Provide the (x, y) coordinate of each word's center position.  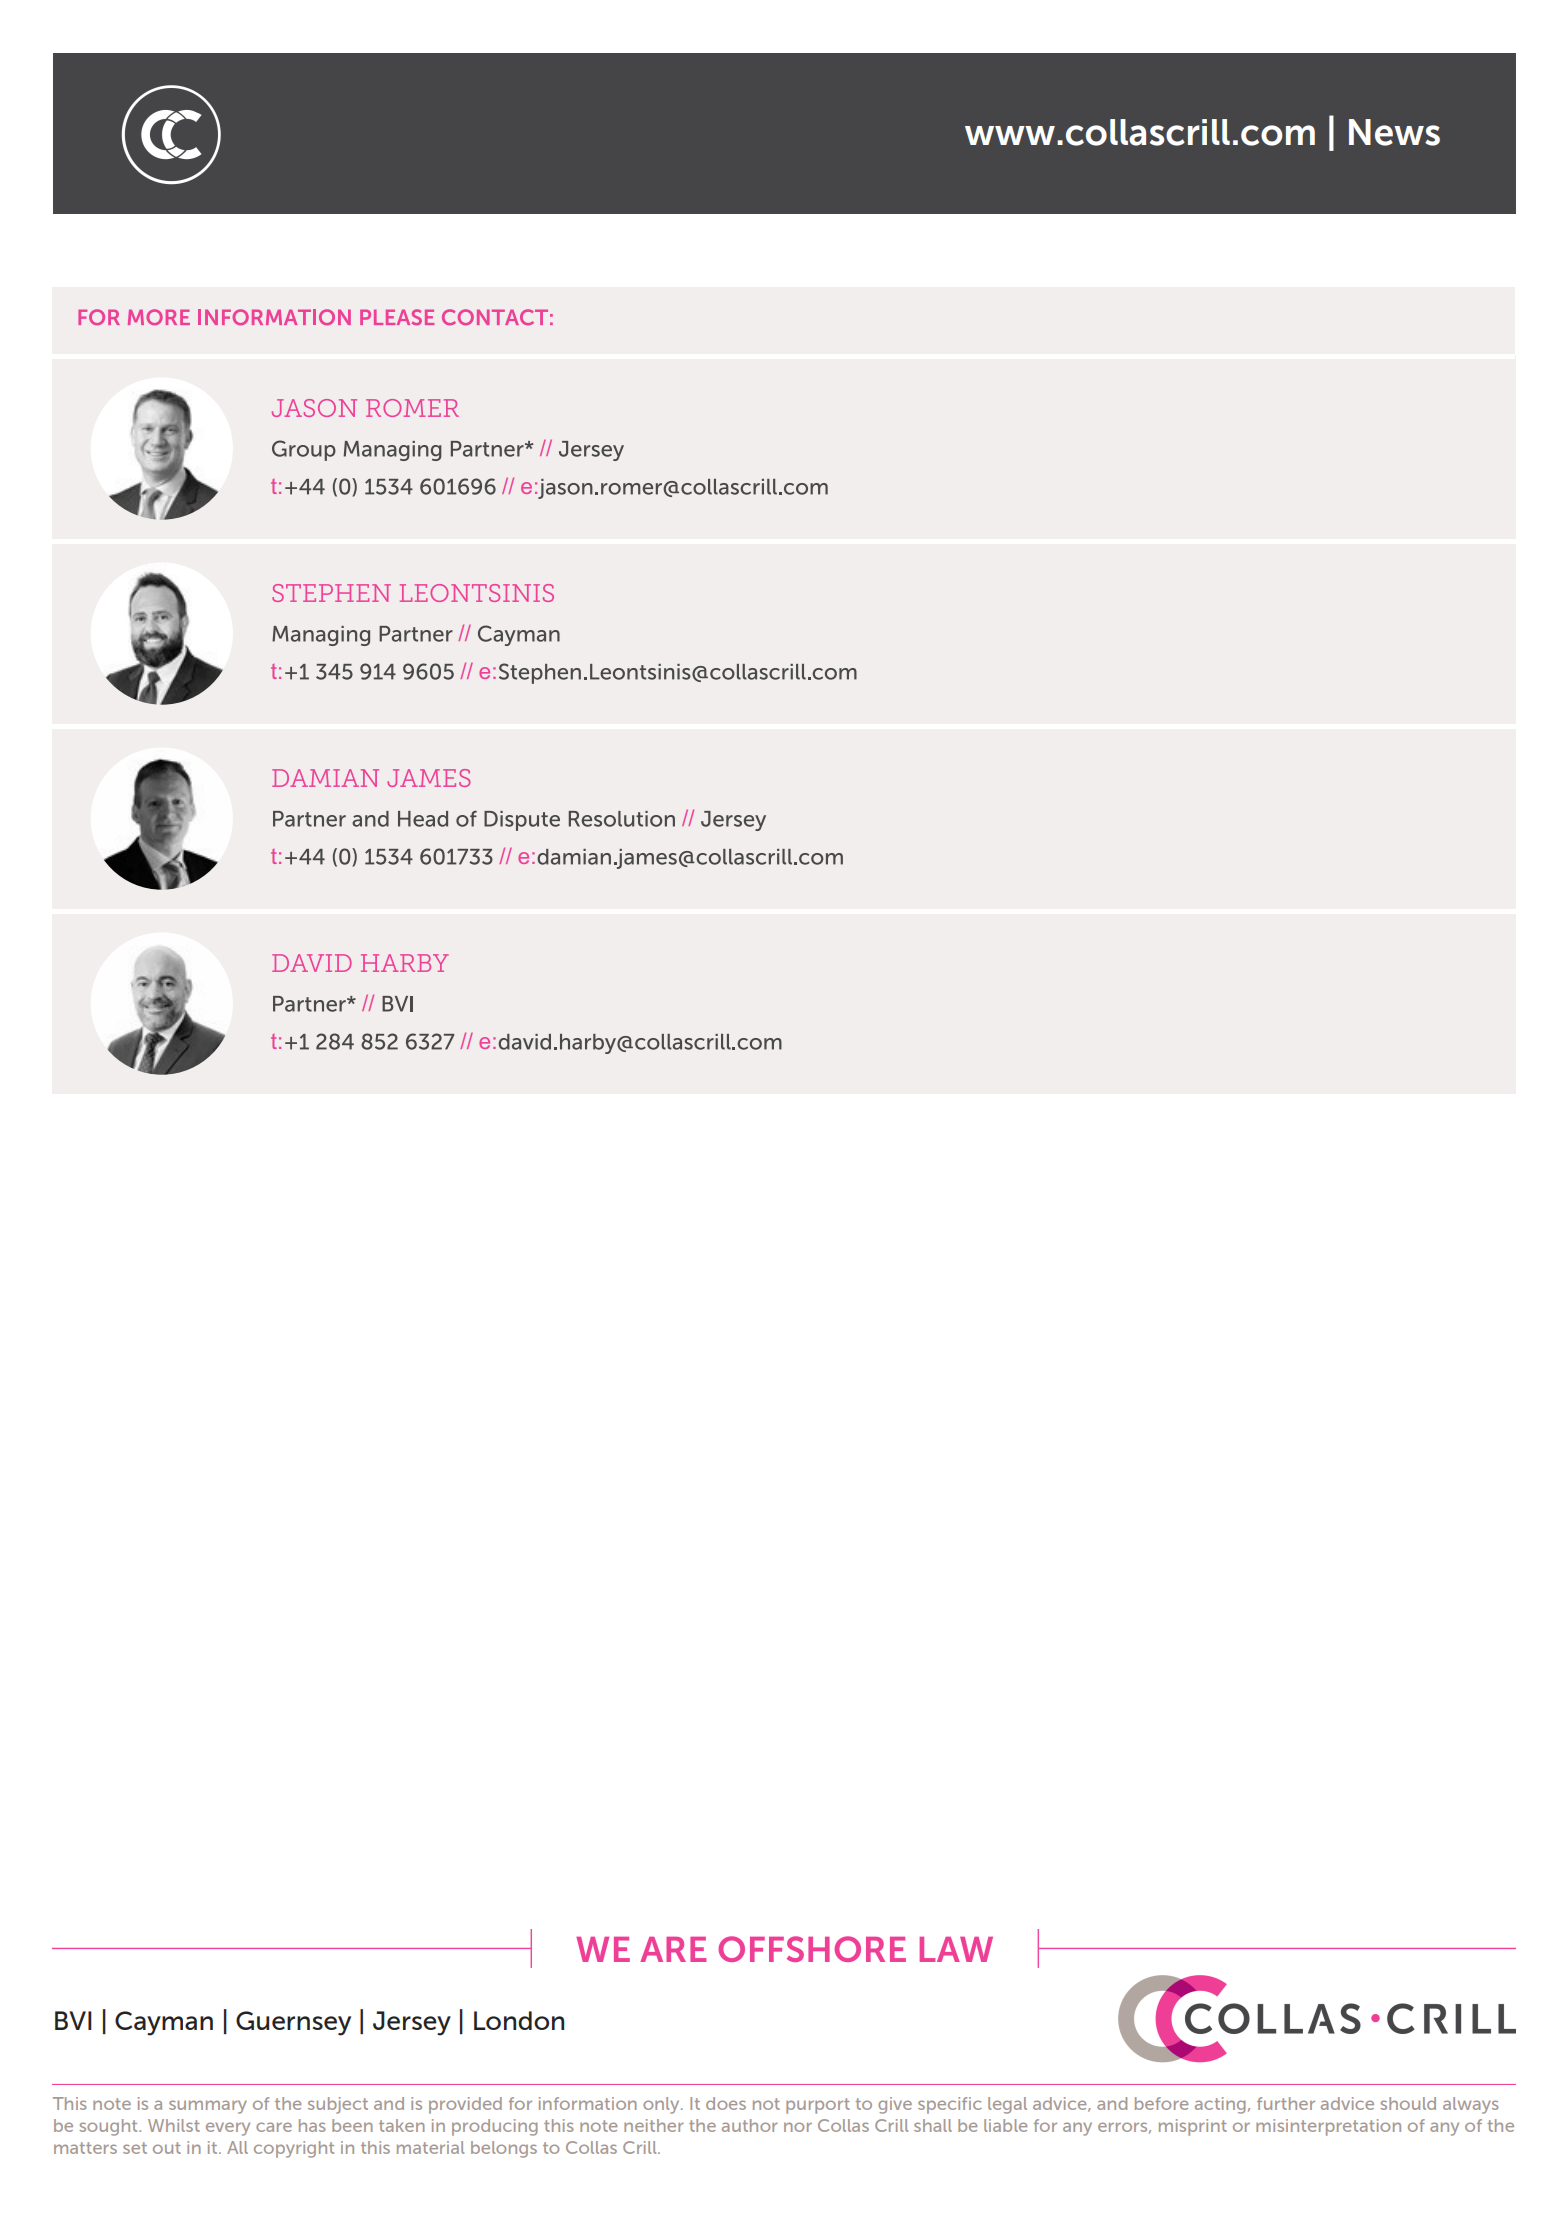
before (1161, 2103)
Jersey (412, 2023)
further (1286, 2103)
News (1394, 132)
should (1408, 2103)
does (726, 2103)
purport (818, 2106)
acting (1220, 2105)
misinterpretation (1328, 2127)
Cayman (164, 2023)
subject (338, 2105)
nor (798, 2127)
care (274, 2127)
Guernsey (293, 2023)
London (519, 2020)
